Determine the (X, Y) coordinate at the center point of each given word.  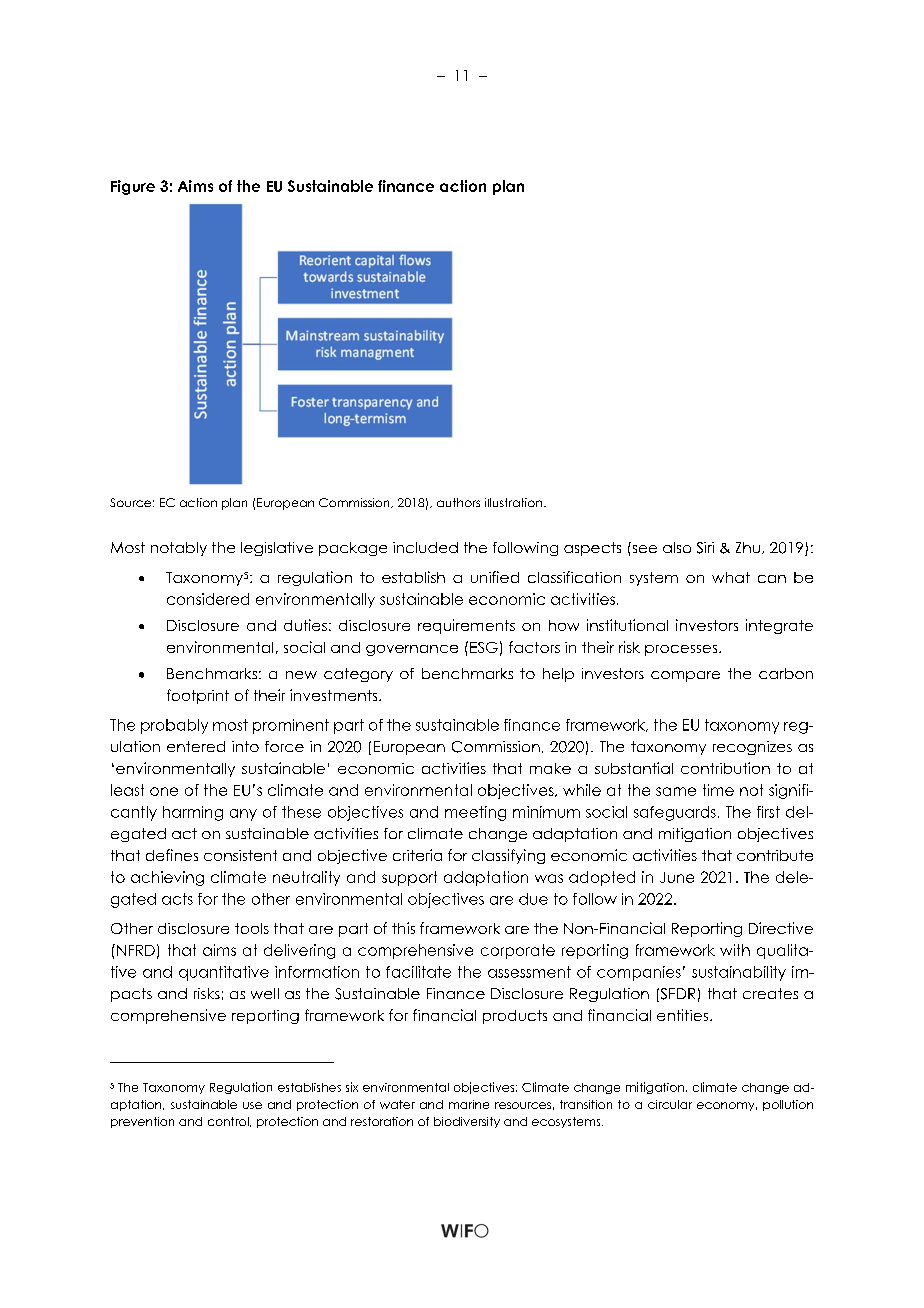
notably (179, 549)
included (425, 547)
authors (458, 502)
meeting (475, 813)
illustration (515, 502)
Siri (705, 548)
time (718, 790)
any (243, 815)
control (229, 1122)
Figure (133, 187)
